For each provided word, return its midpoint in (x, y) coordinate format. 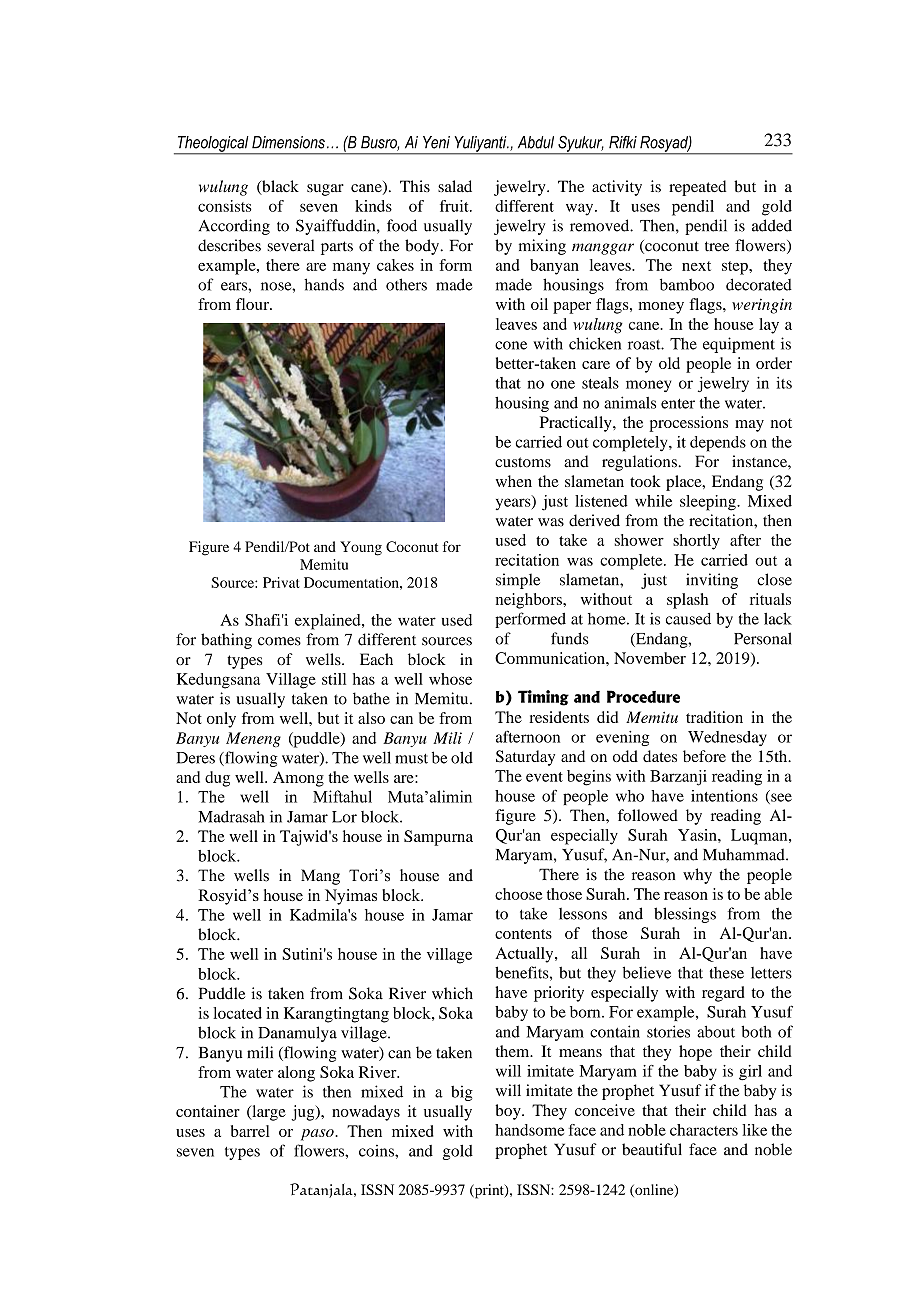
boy (509, 1112)
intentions (724, 796)
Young (361, 548)
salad (455, 186)
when (514, 481)
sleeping (709, 503)
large (268, 1113)
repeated (697, 188)
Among (298, 779)
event (544, 777)
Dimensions (288, 142)
